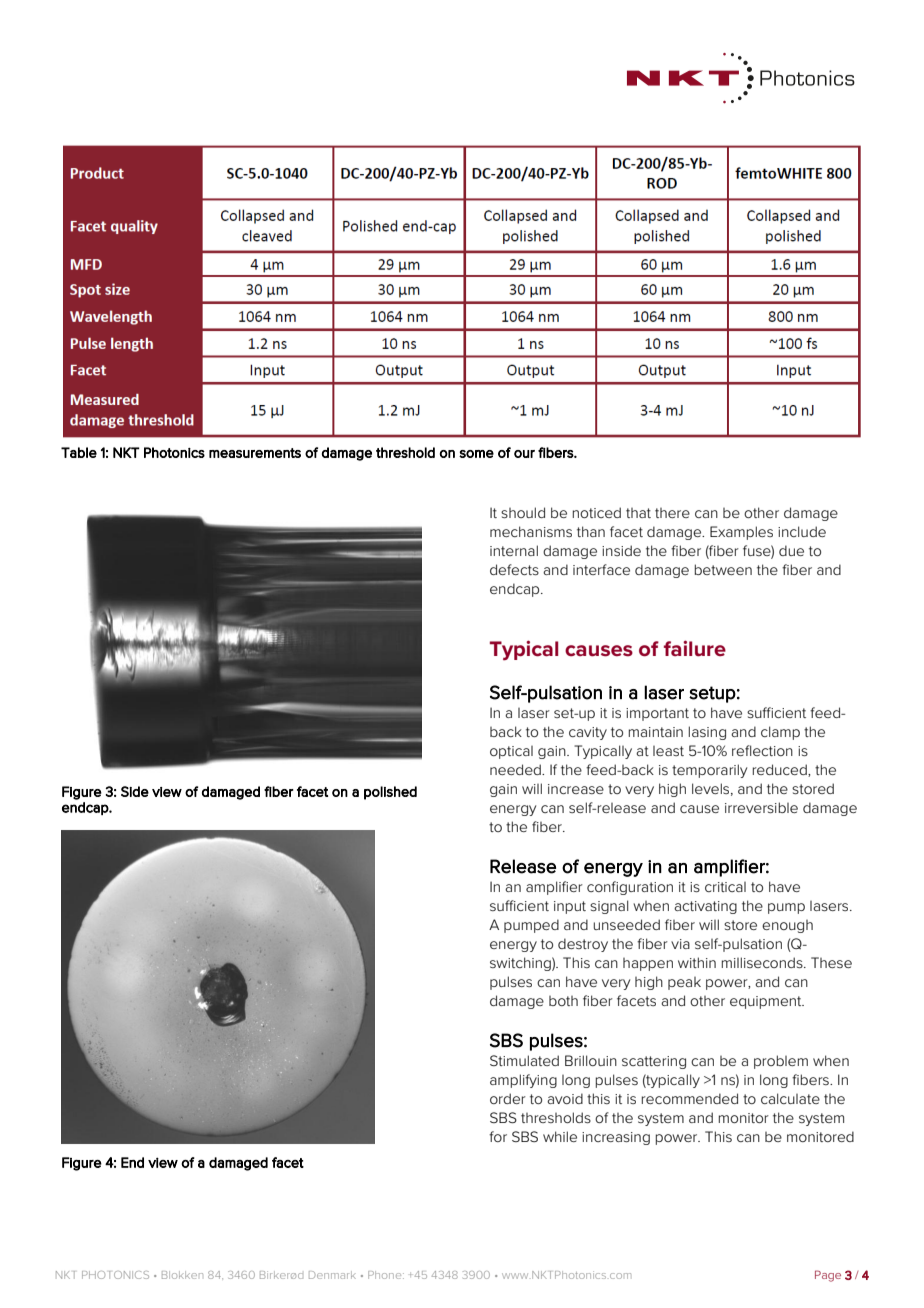 The image size is (924, 1308). Describe the element at coordinates (476, 454) in the screenshot. I see `some` at that location.
